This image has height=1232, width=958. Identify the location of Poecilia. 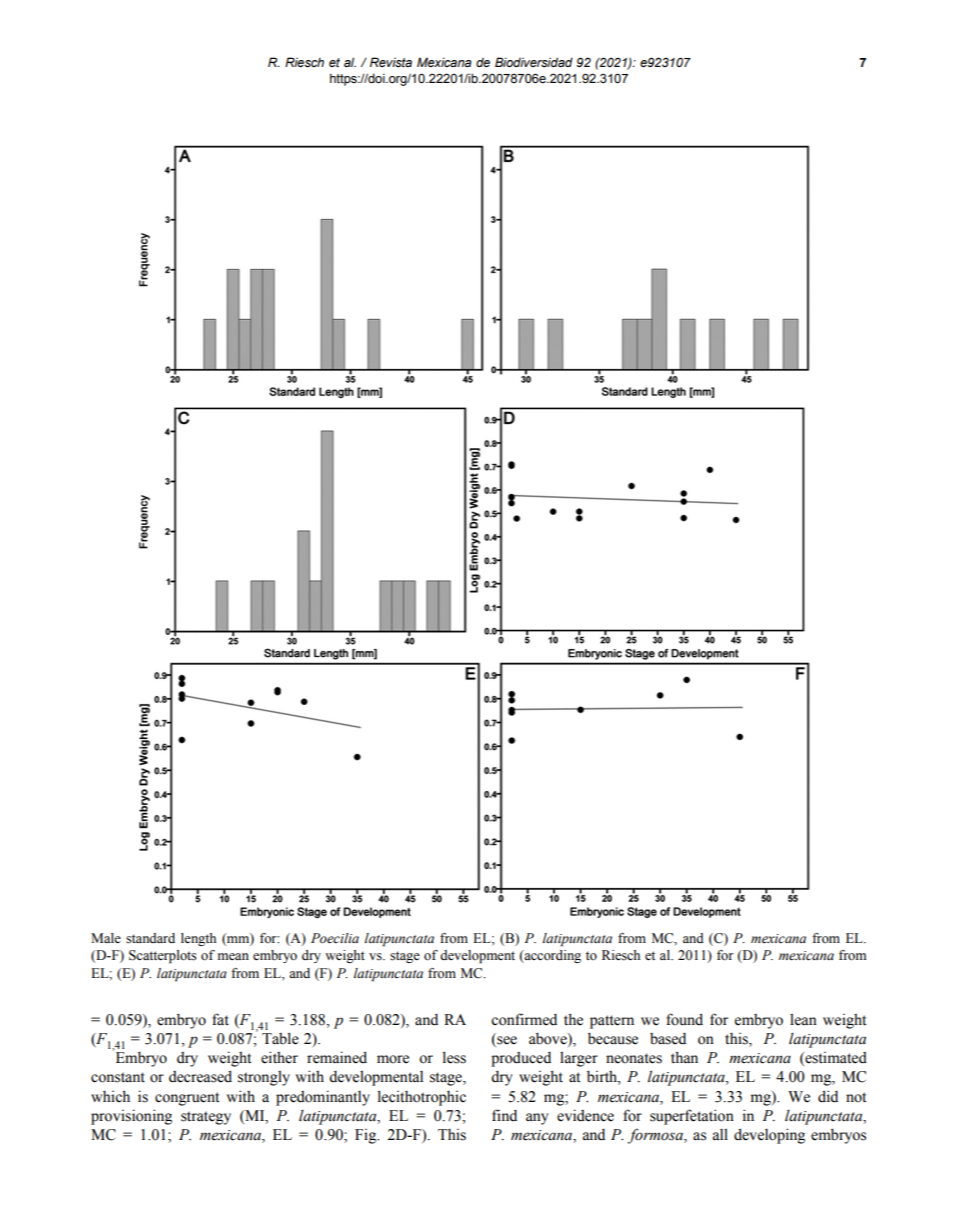
(335, 938).
